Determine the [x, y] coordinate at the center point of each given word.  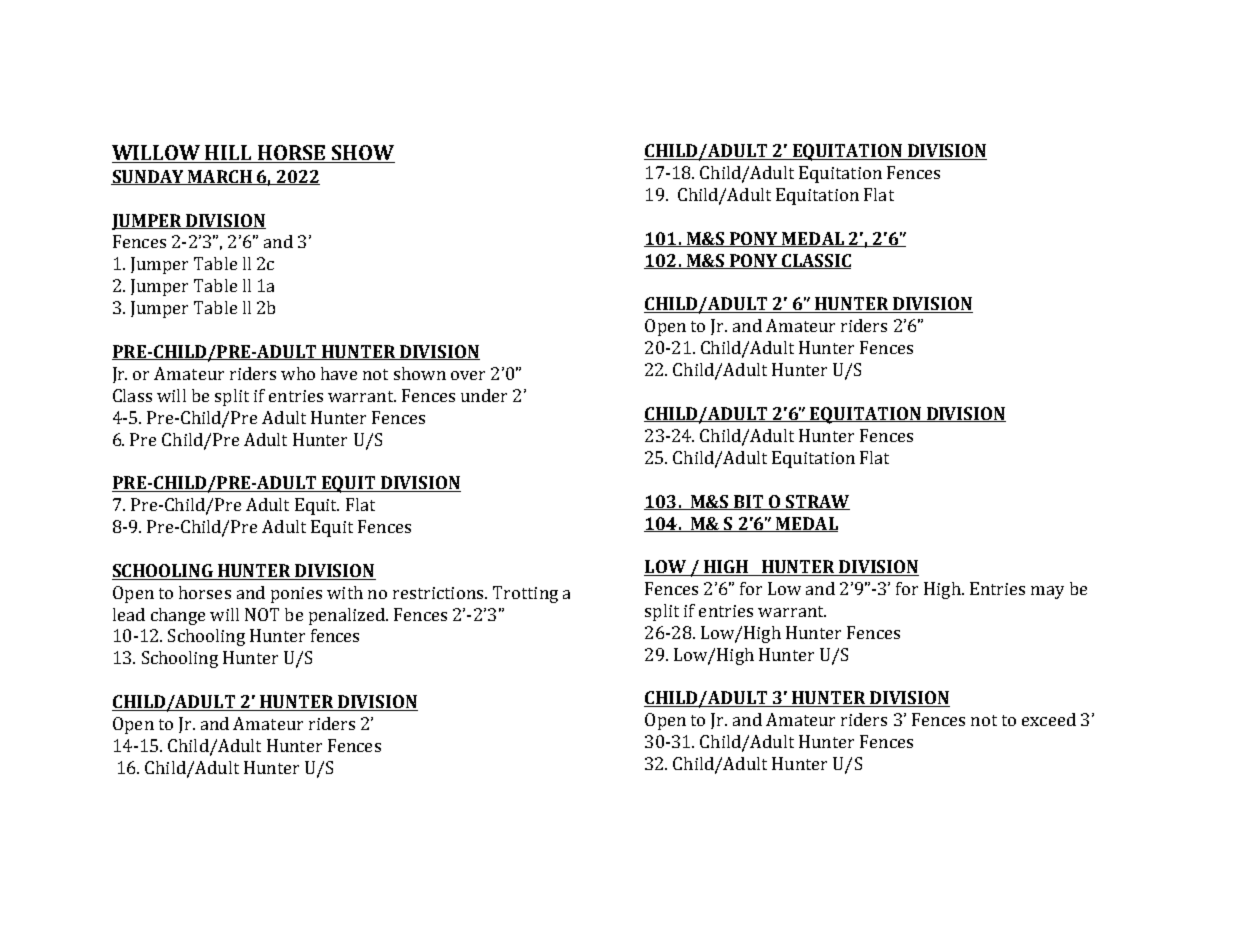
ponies [296, 595]
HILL [229, 154]
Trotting [525, 594]
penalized [348, 616]
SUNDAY [148, 177]
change [178, 616]
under [484, 395]
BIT [749, 502]
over [468, 375]
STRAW [817, 502]
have [339, 373]
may [1047, 592]
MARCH [220, 177]
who [298, 373]
